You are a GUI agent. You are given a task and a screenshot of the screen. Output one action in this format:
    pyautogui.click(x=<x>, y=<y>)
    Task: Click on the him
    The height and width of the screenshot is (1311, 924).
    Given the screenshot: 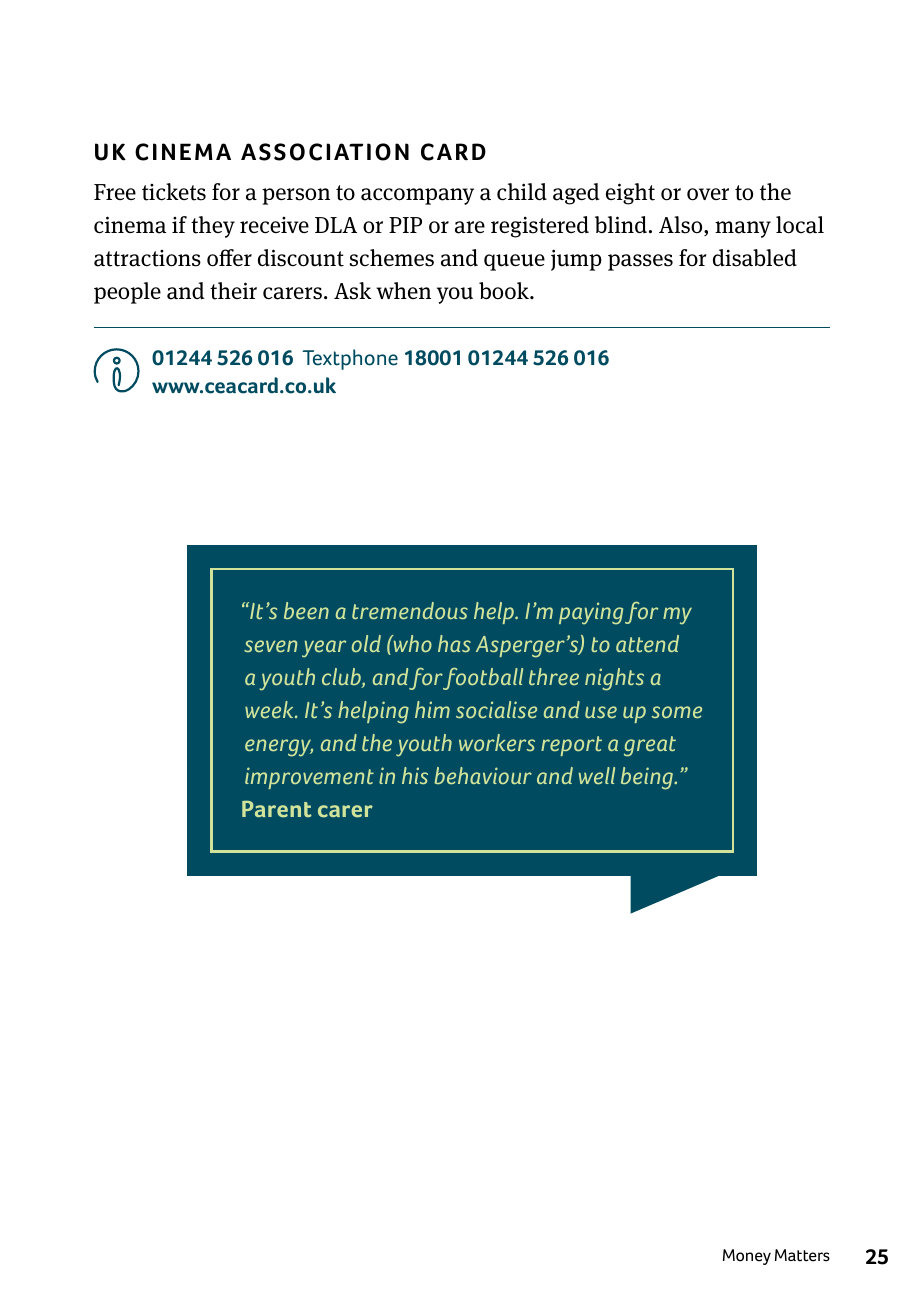 What is the action you would take?
    pyautogui.click(x=432, y=709)
